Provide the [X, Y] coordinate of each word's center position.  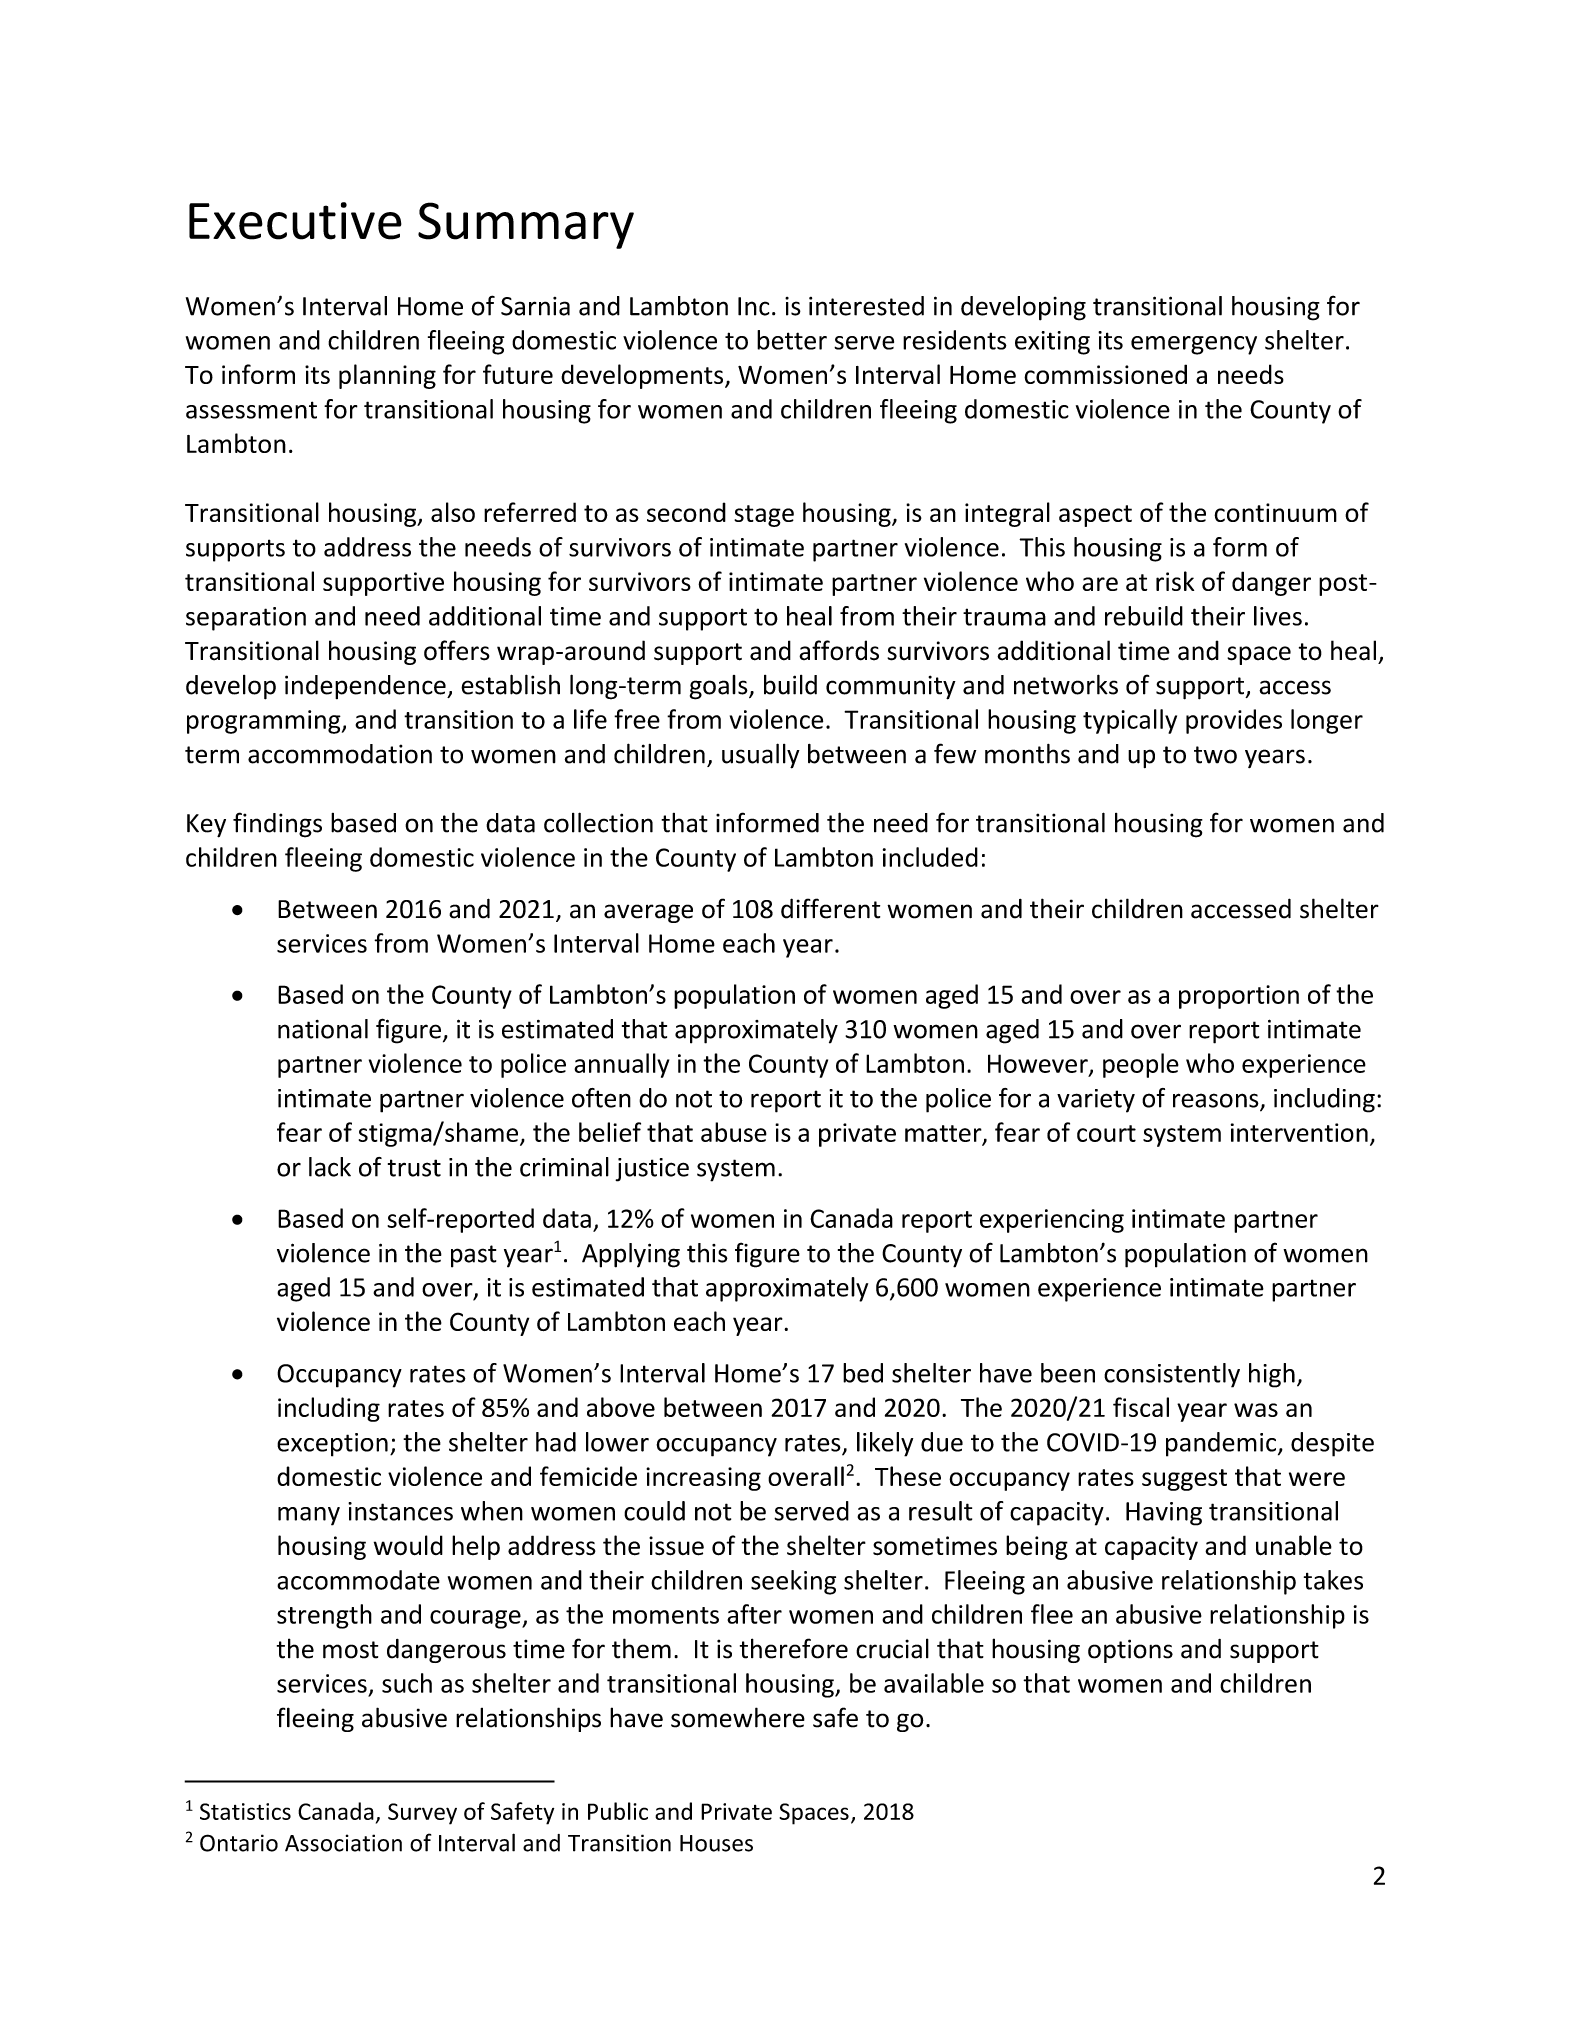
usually [761, 756]
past [473, 1256]
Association [343, 1843]
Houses [716, 1843]
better [792, 340]
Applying [631, 1255]
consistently [1172, 1375]
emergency [1194, 345]
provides [1234, 721]
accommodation [340, 754]
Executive [295, 221]
